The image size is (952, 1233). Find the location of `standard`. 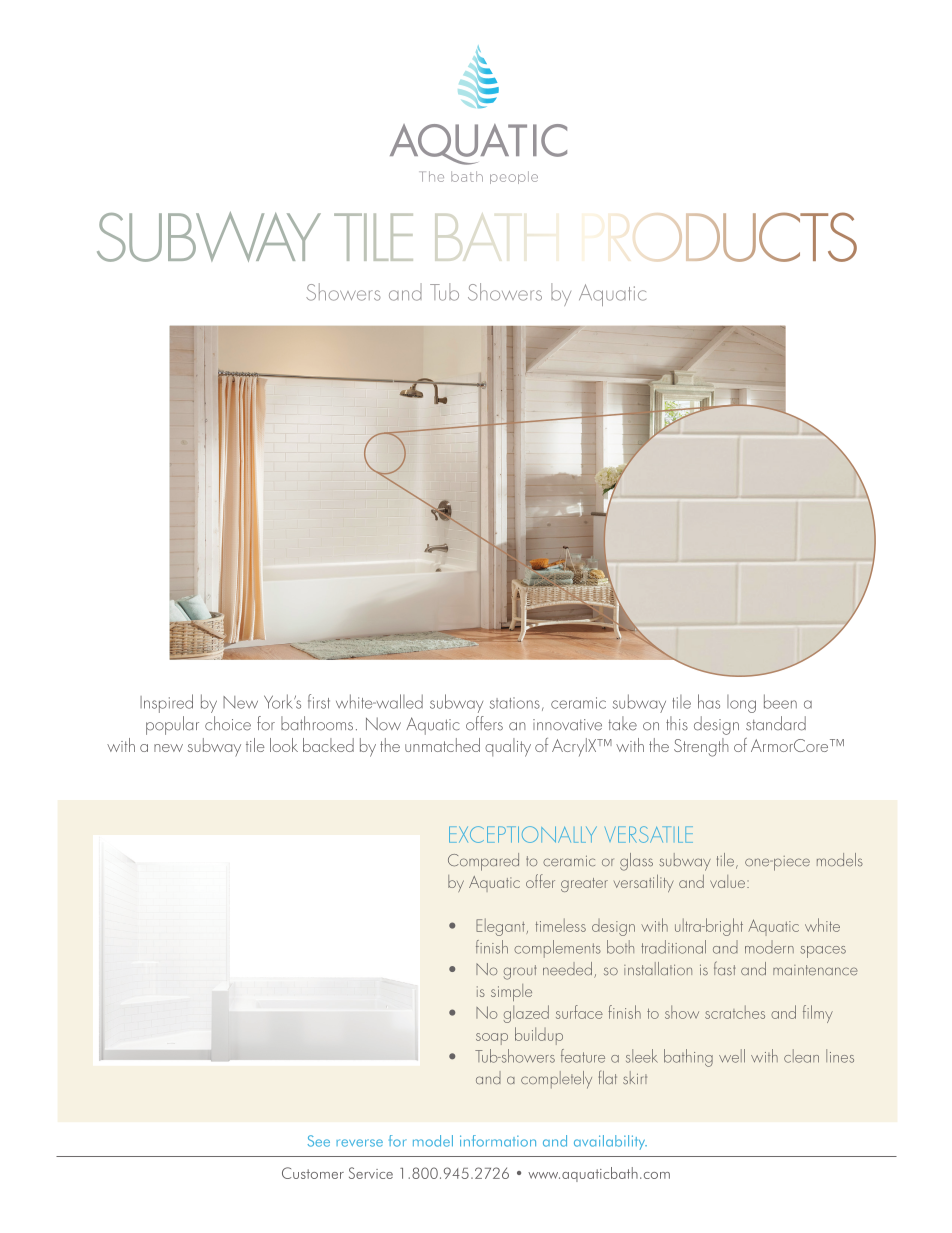

standard is located at coordinates (776, 723).
